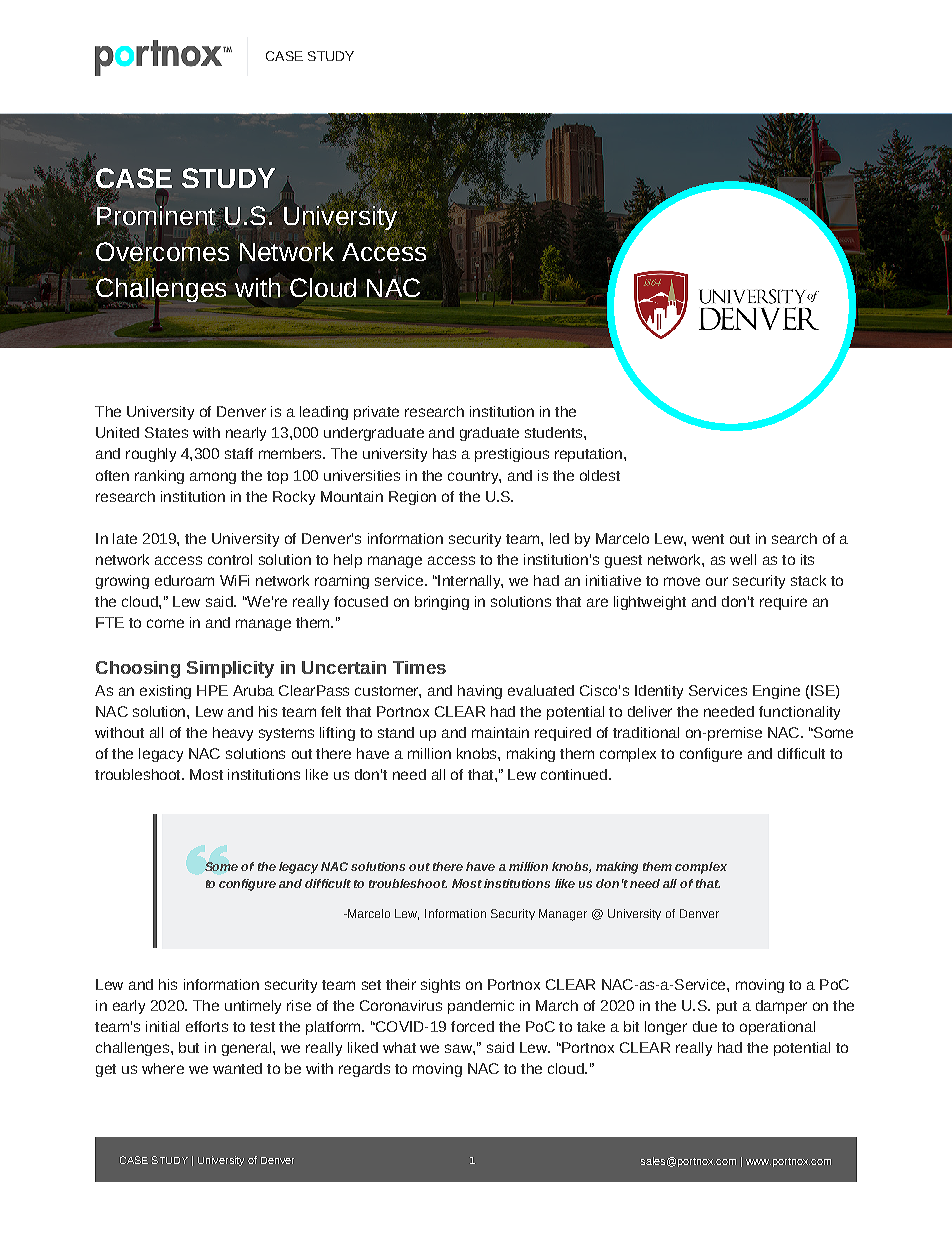 Image resolution: width=952 pixels, height=1233 pixels. What do you see at coordinates (555, 432) in the image?
I see `students` at bounding box center [555, 432].
